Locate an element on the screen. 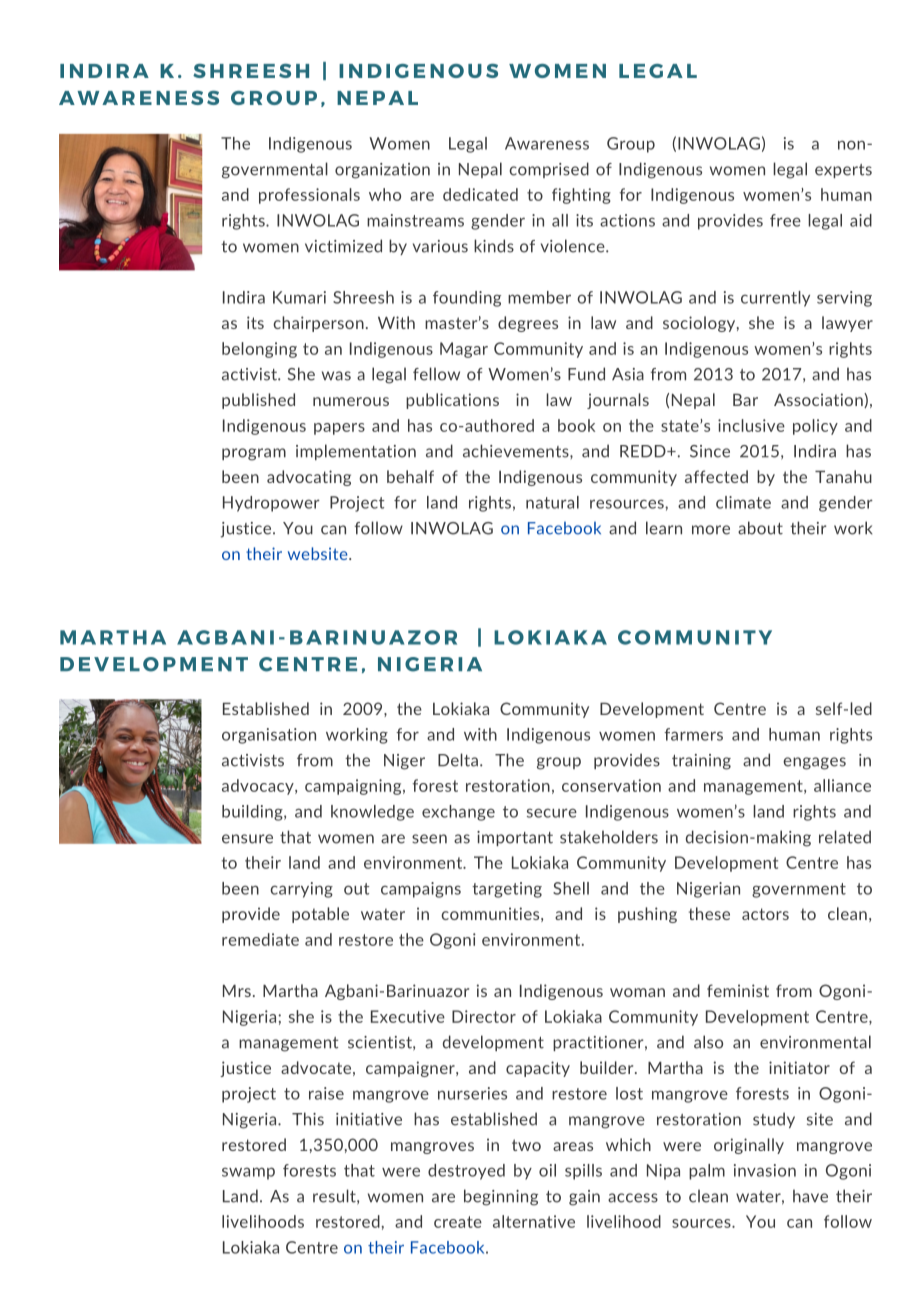  Hydropower is located at coordinates (271, 504).
